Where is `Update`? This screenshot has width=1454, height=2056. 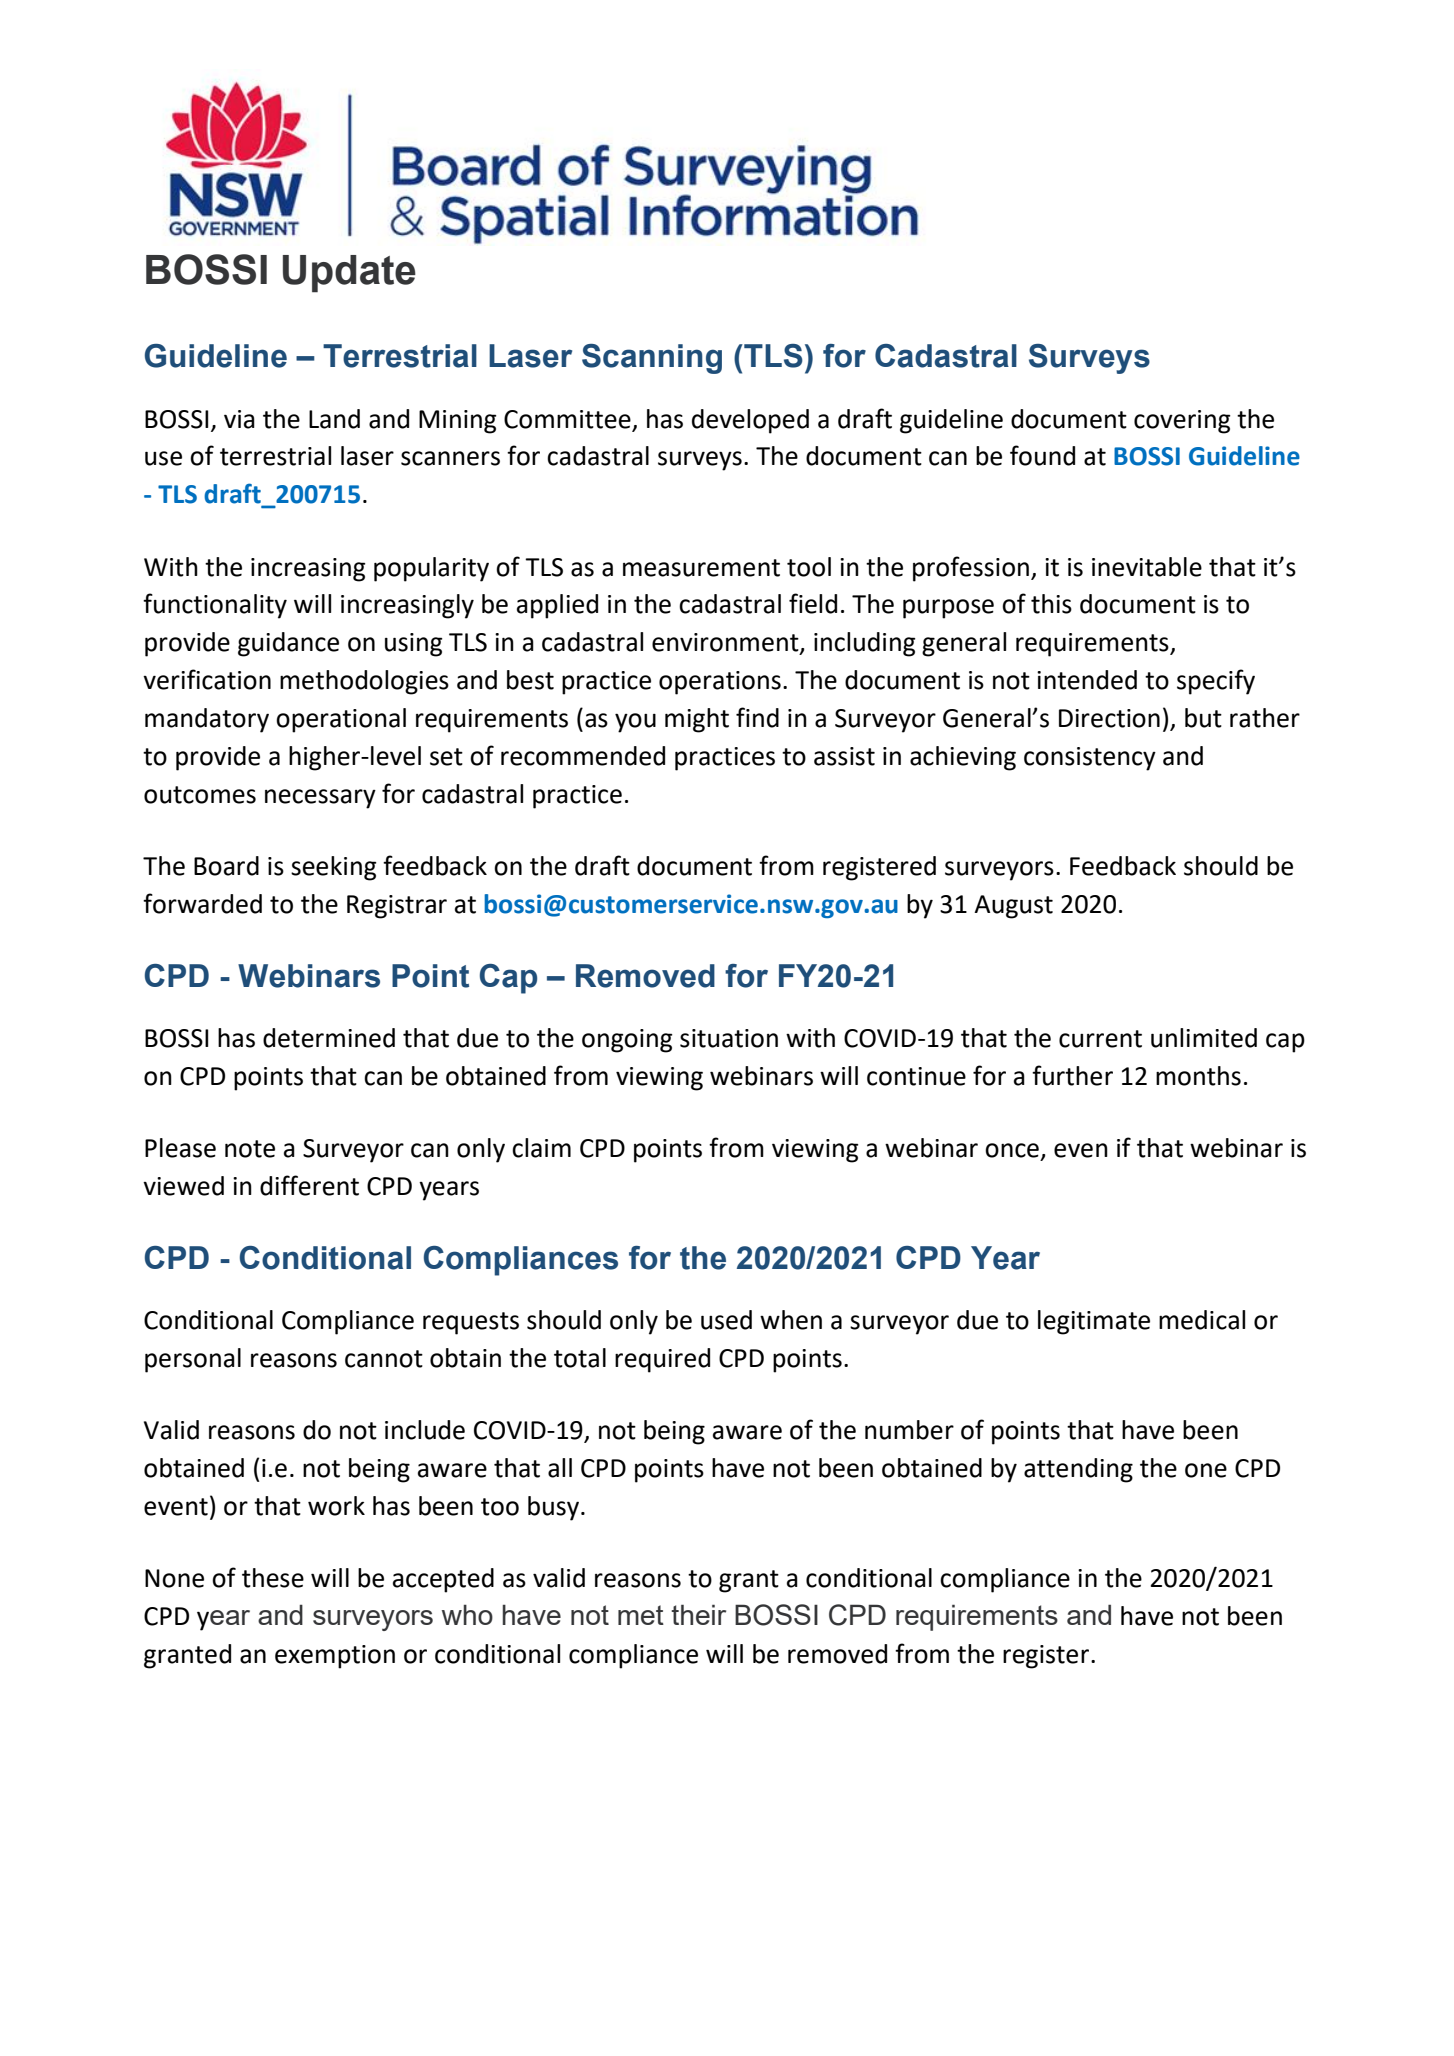
Update is located at coordinates (349, 274).
